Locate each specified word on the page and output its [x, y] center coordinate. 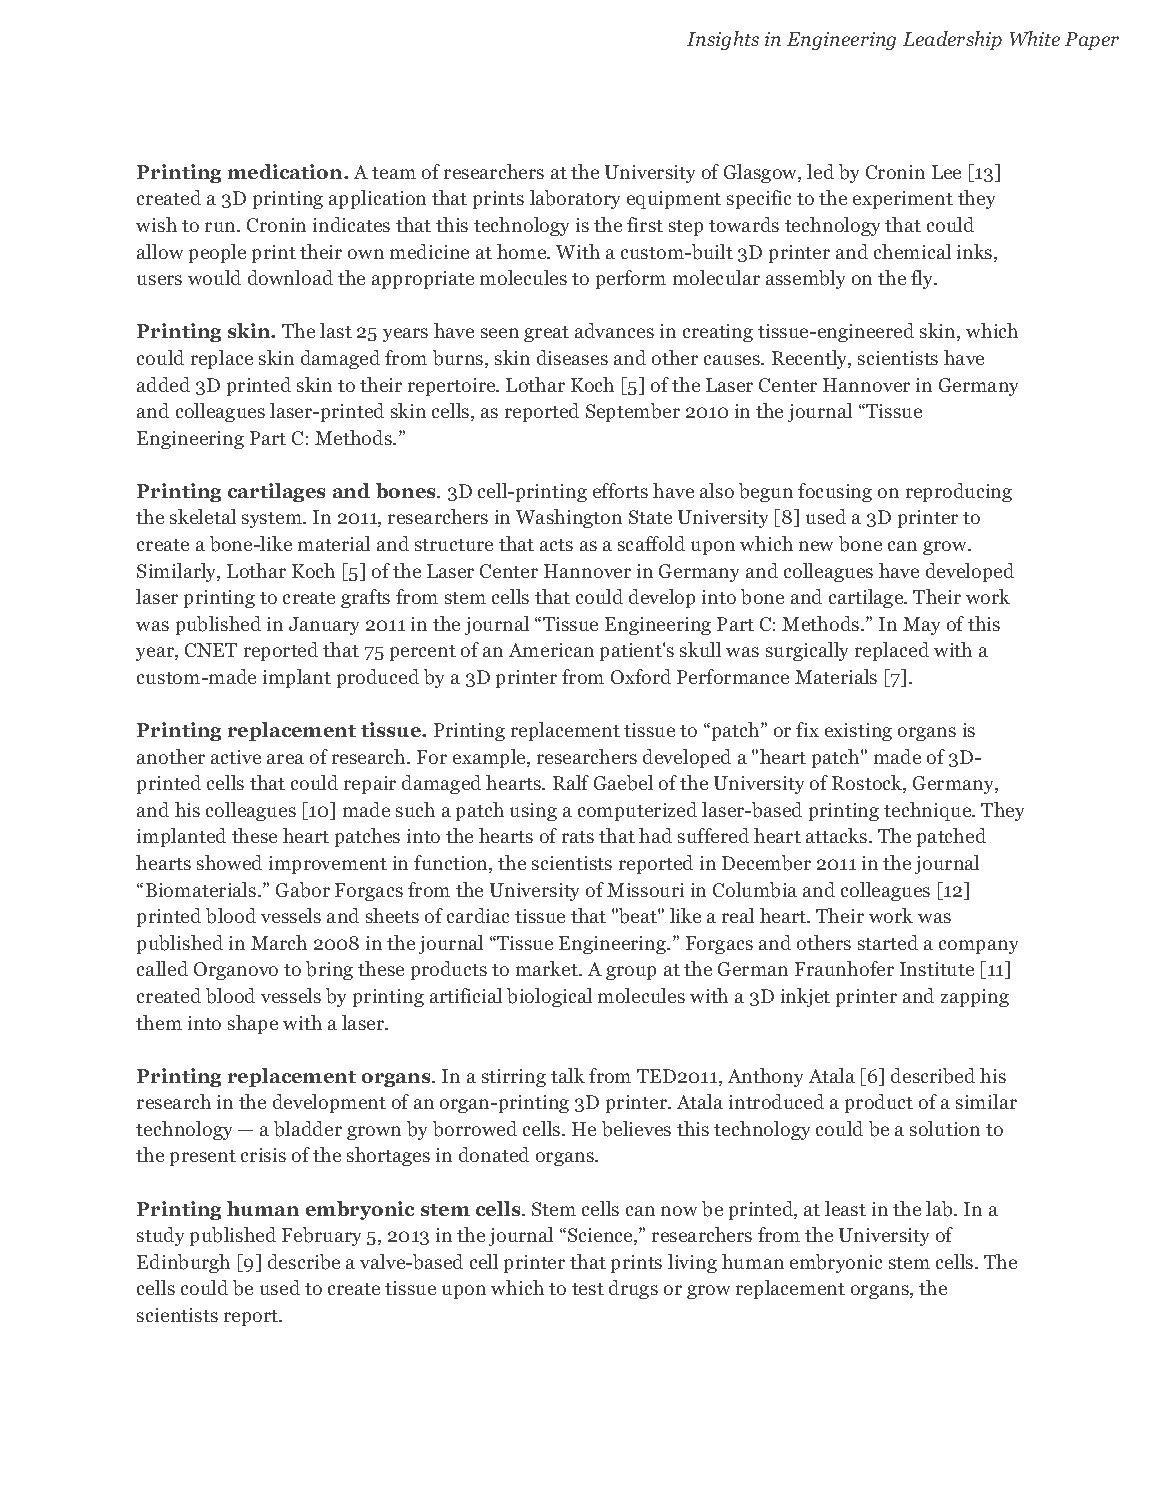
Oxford [641, 676]
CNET [211, 650]
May [921, 626]
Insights [723, 40]
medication [286, 171]
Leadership [952, 40]
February [321, 1236]
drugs [633, 1289]
